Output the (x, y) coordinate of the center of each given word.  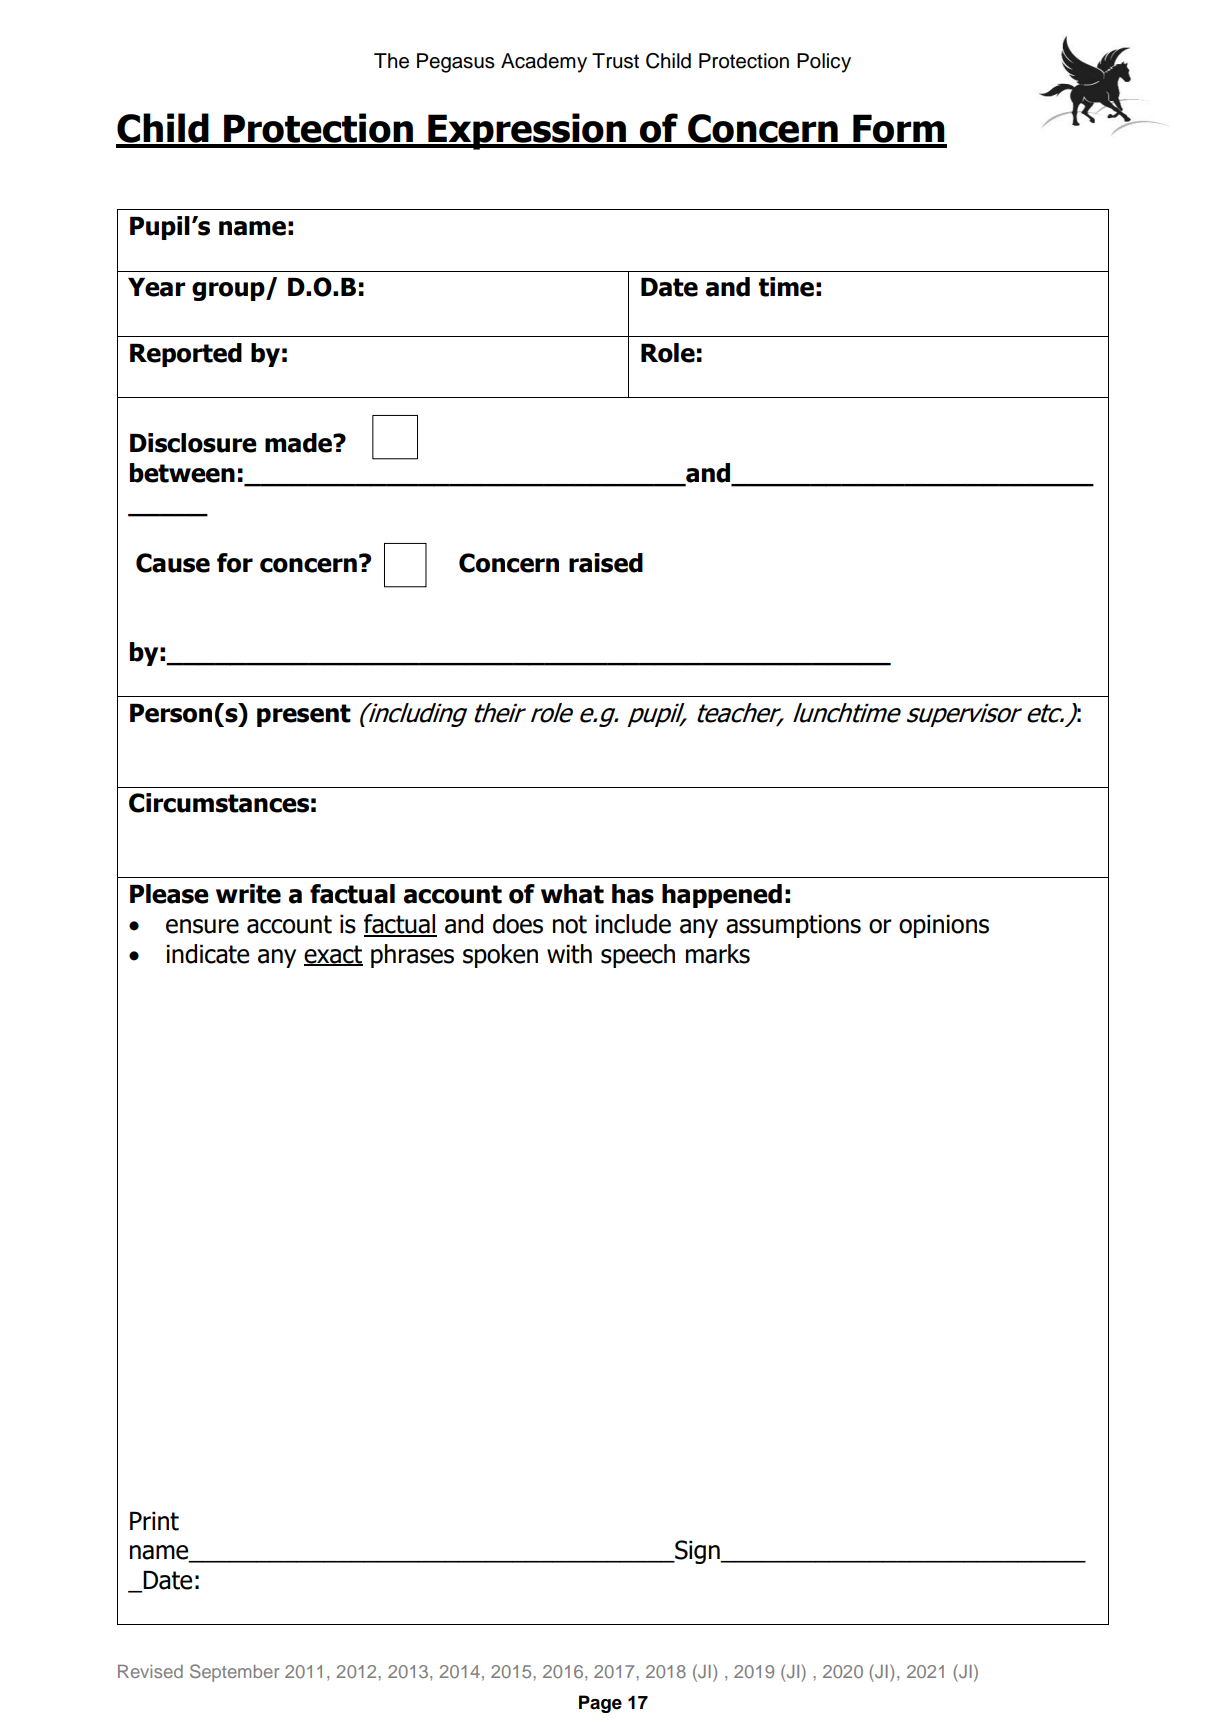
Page (600, 1704)
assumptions (793, 926)
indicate (207, 954)
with (569, 954)
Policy (824, 63)
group (229, 291)
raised (606, 563)
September (234, 1673)
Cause (173, 563)
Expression (527, 131)
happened (722, 896)
